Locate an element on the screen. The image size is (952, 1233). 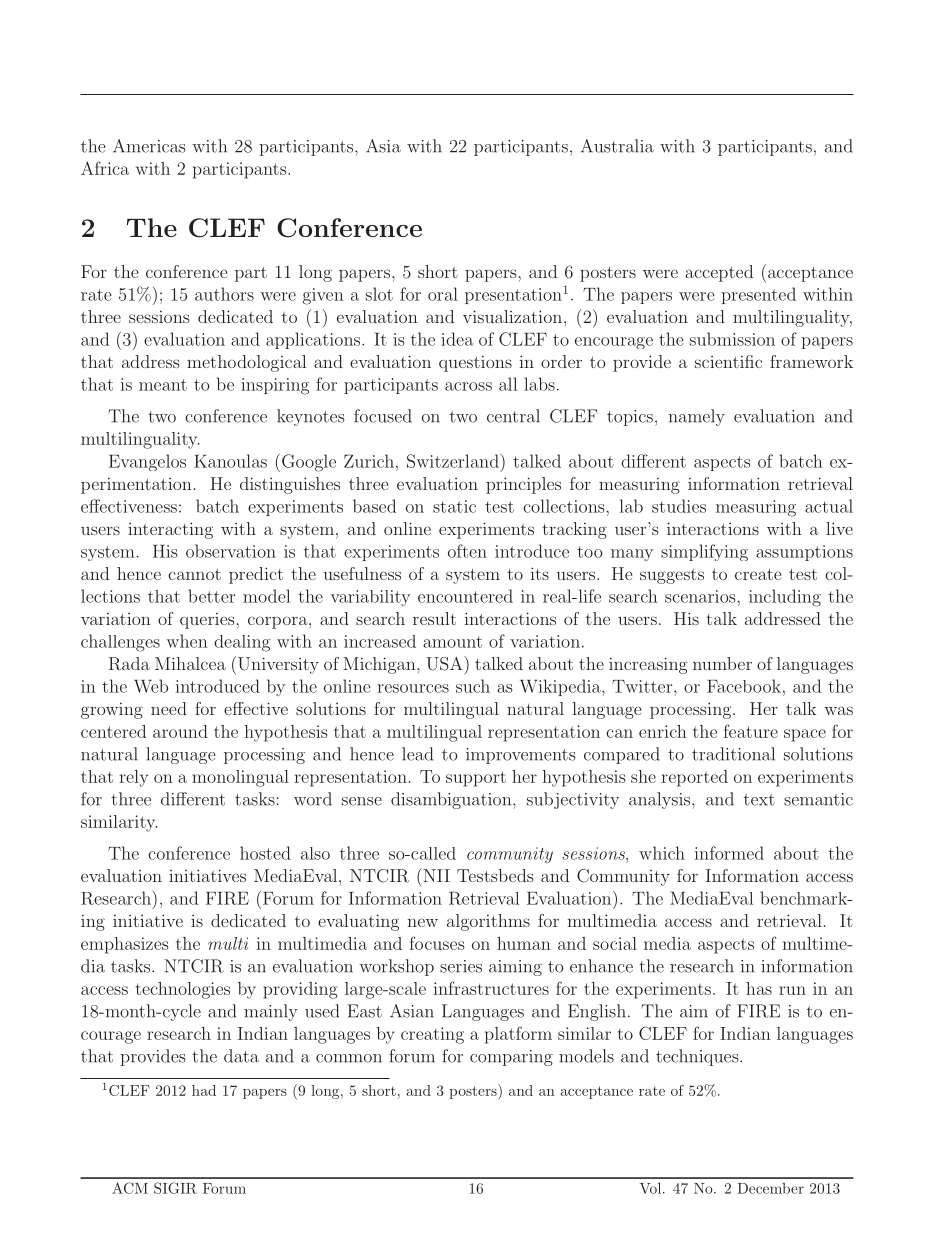
cannot is located at coordinates (194, 574).
